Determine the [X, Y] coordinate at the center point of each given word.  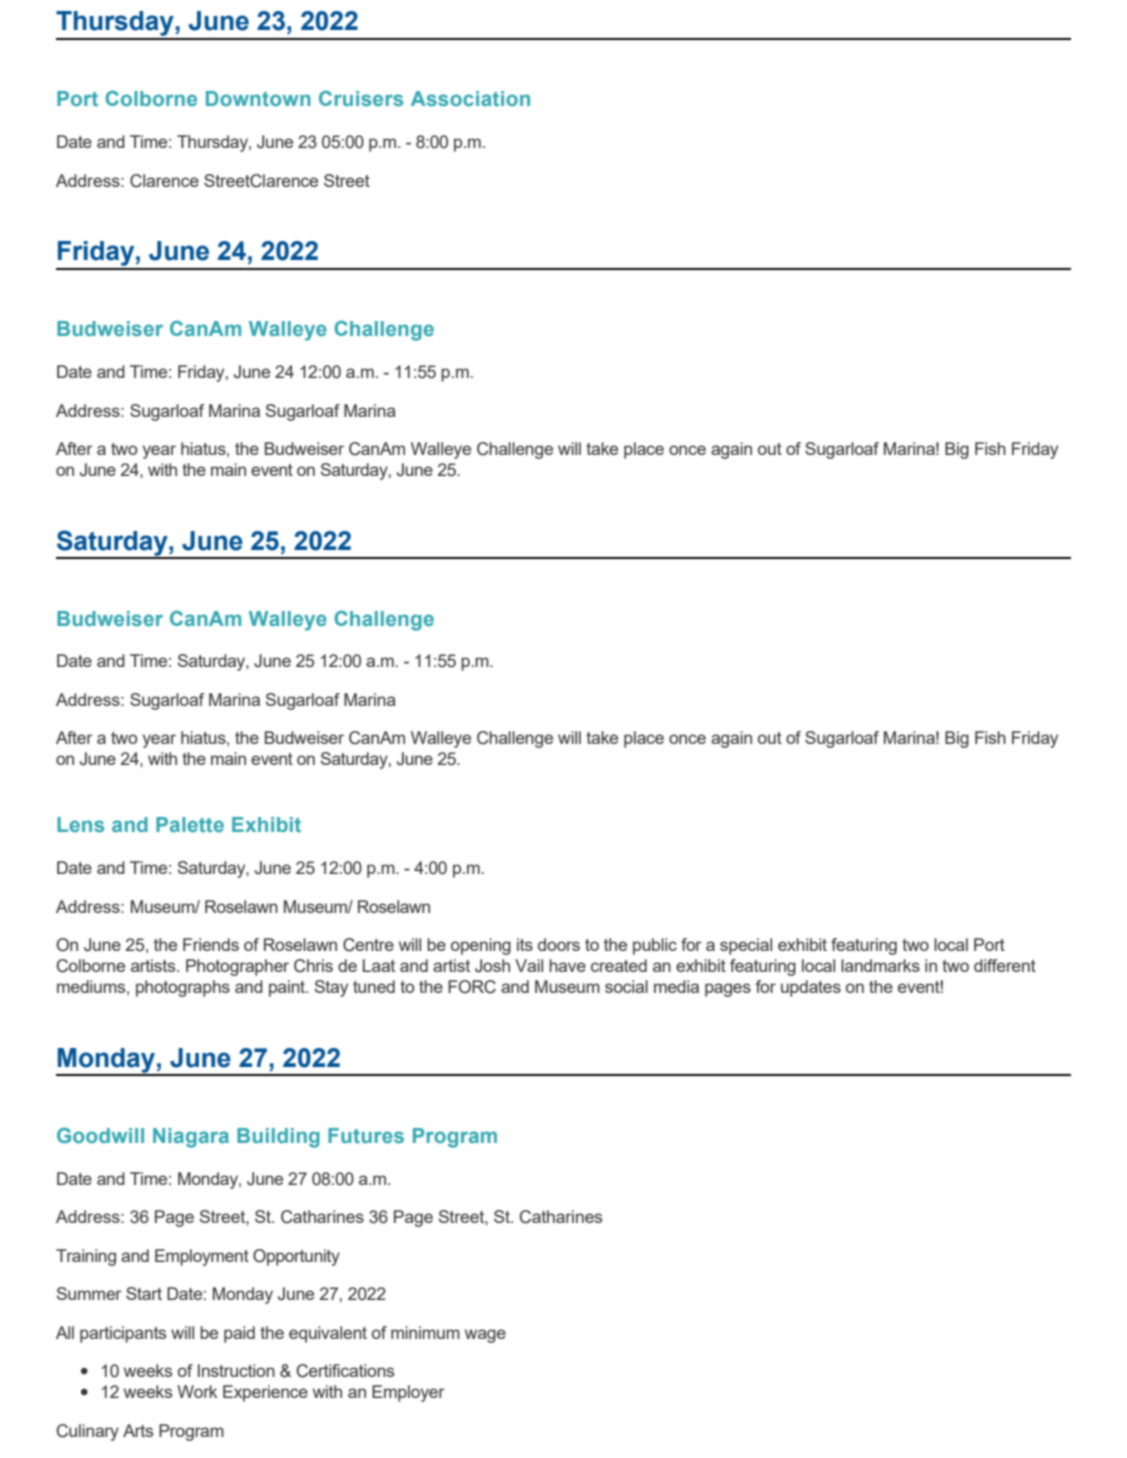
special [746, 946]
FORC [472, 987]
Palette [190, 824]
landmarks [880, 965]
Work [197, 1391]
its [525, 944]
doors [559, 944]
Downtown [258, 98]
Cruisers [361, 98]
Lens [80, 824]
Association [470, 98]
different [1005, 965]
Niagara [191, 1138]
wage [485, 1336]
